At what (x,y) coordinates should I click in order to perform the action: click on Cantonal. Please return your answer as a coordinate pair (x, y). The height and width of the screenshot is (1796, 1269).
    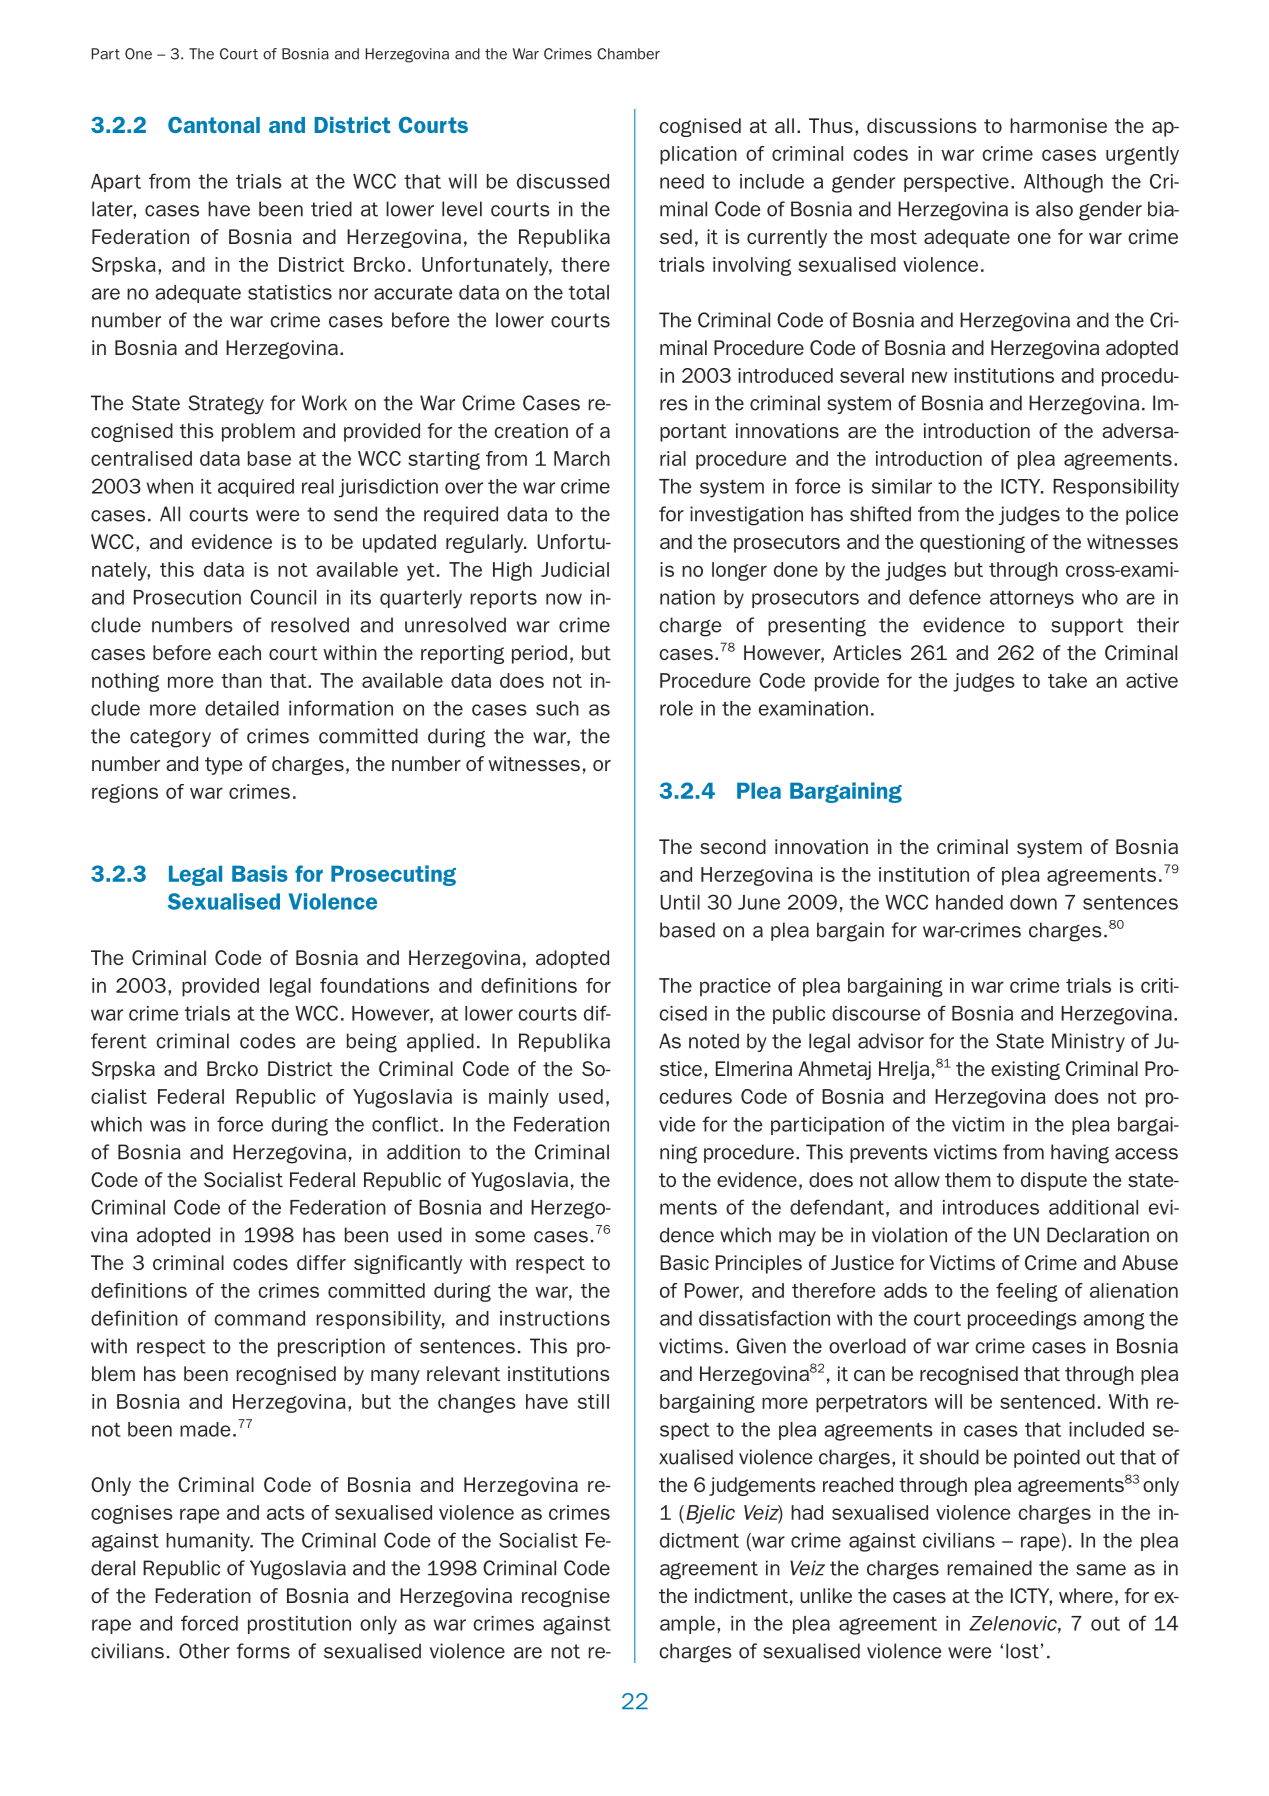
    Looking at the image, I should click on (214, 125).
